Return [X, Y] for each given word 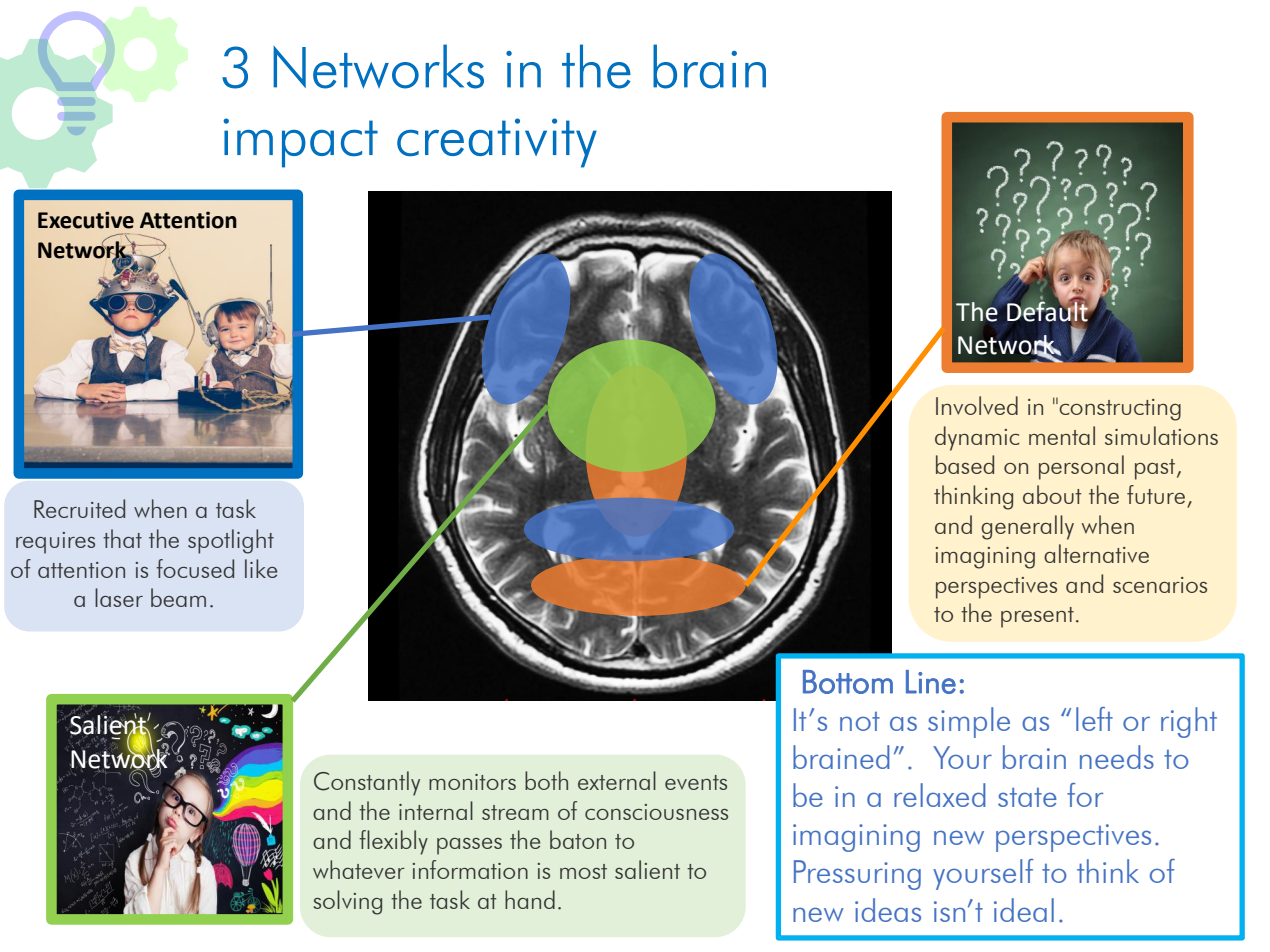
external [617, 780]
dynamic [977, 438]
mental [1062, 435]
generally [1027, 527]
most [583, 871]
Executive [86, 220]
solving [348, 902]
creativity [497, 143]
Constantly [367, 783]
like [261, 568]
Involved [977, 405]
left [1094, 719]
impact [300, 143]
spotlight [231, 541]
